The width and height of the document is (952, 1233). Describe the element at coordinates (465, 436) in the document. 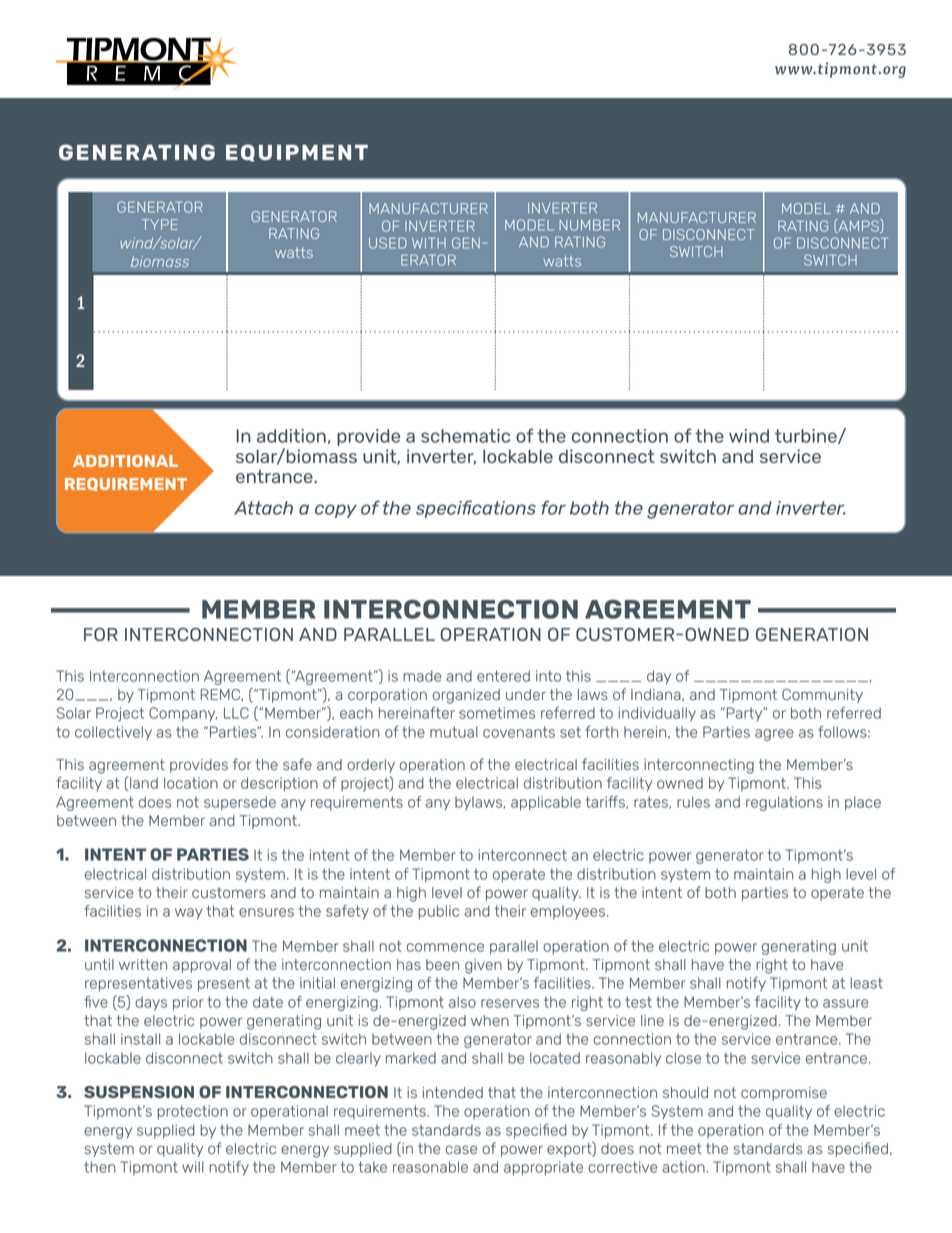

I see `schematic` at that location.
